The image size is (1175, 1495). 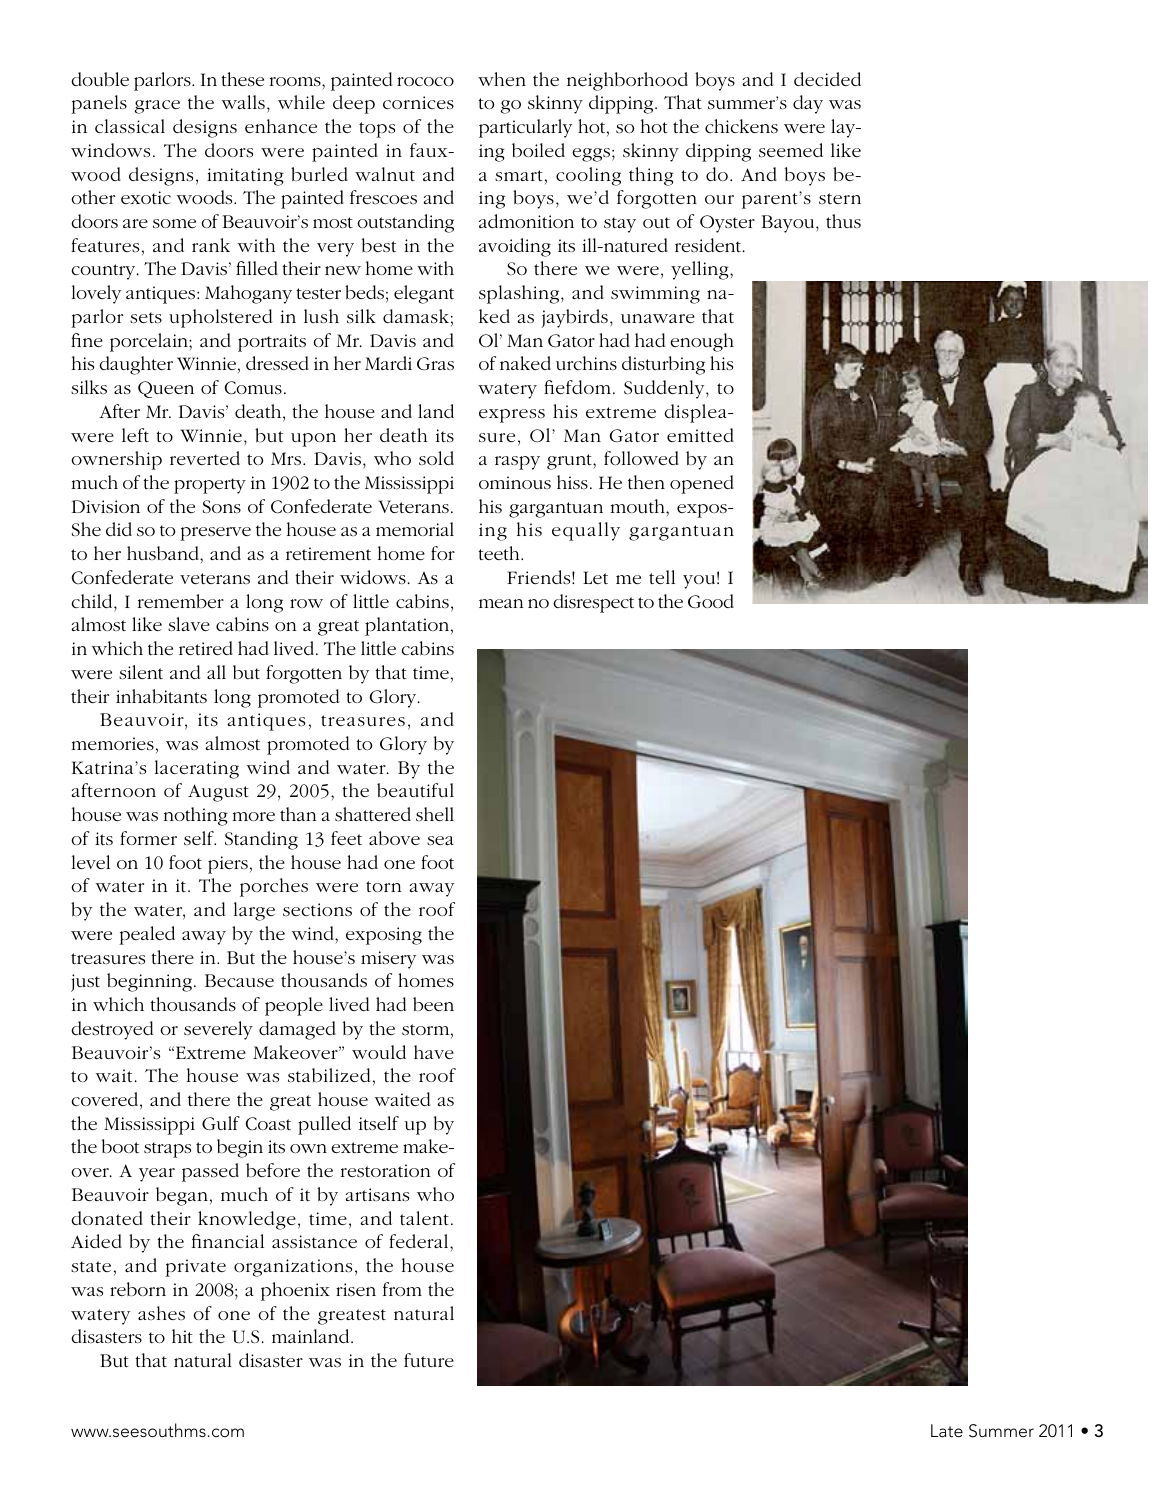 I want to click on teeth, so click(x=500, y=553).
